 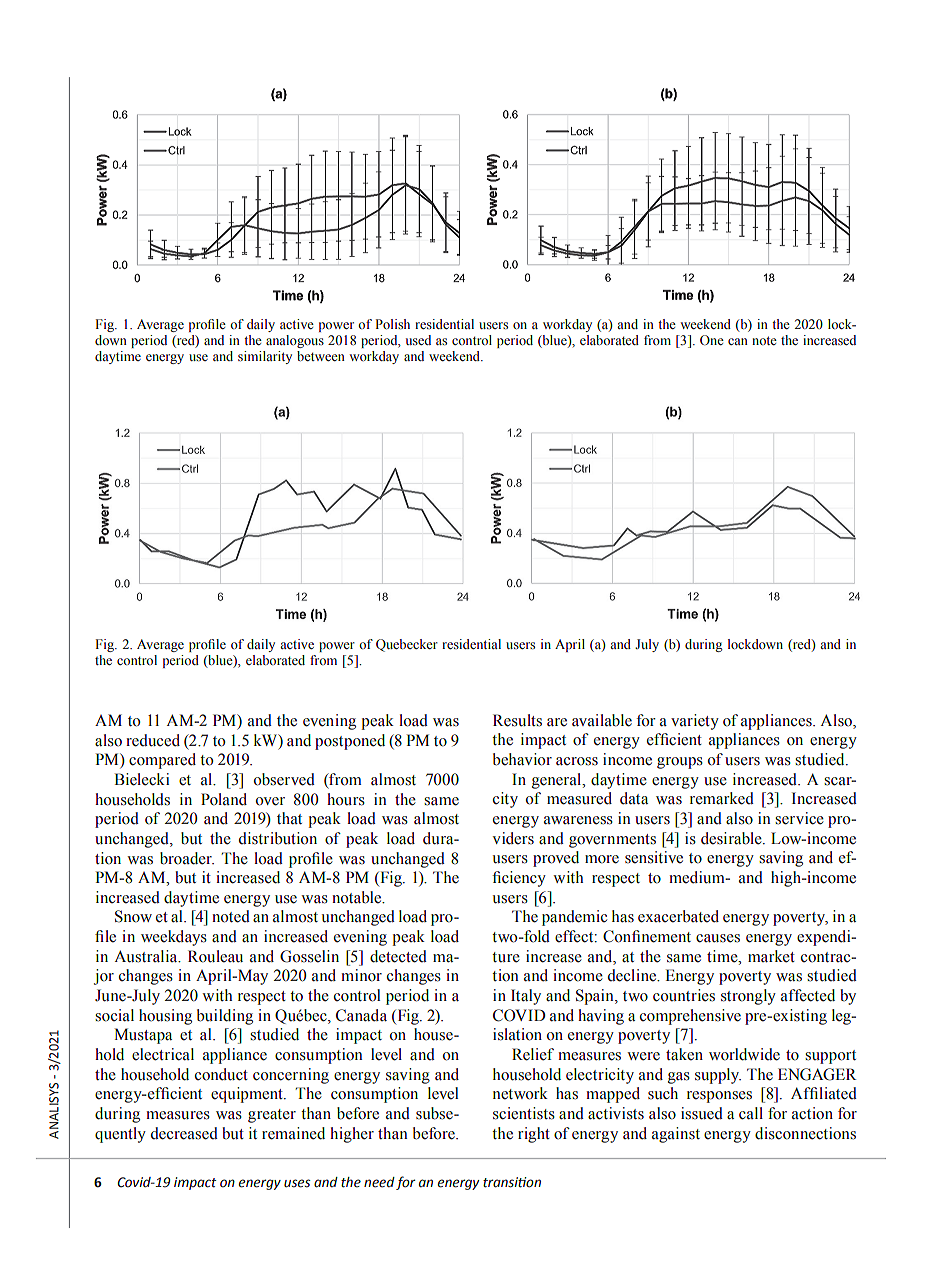 What do you see at coordinates (418, 340) in the image?
I see `used` at bounding box center [418, 340].
